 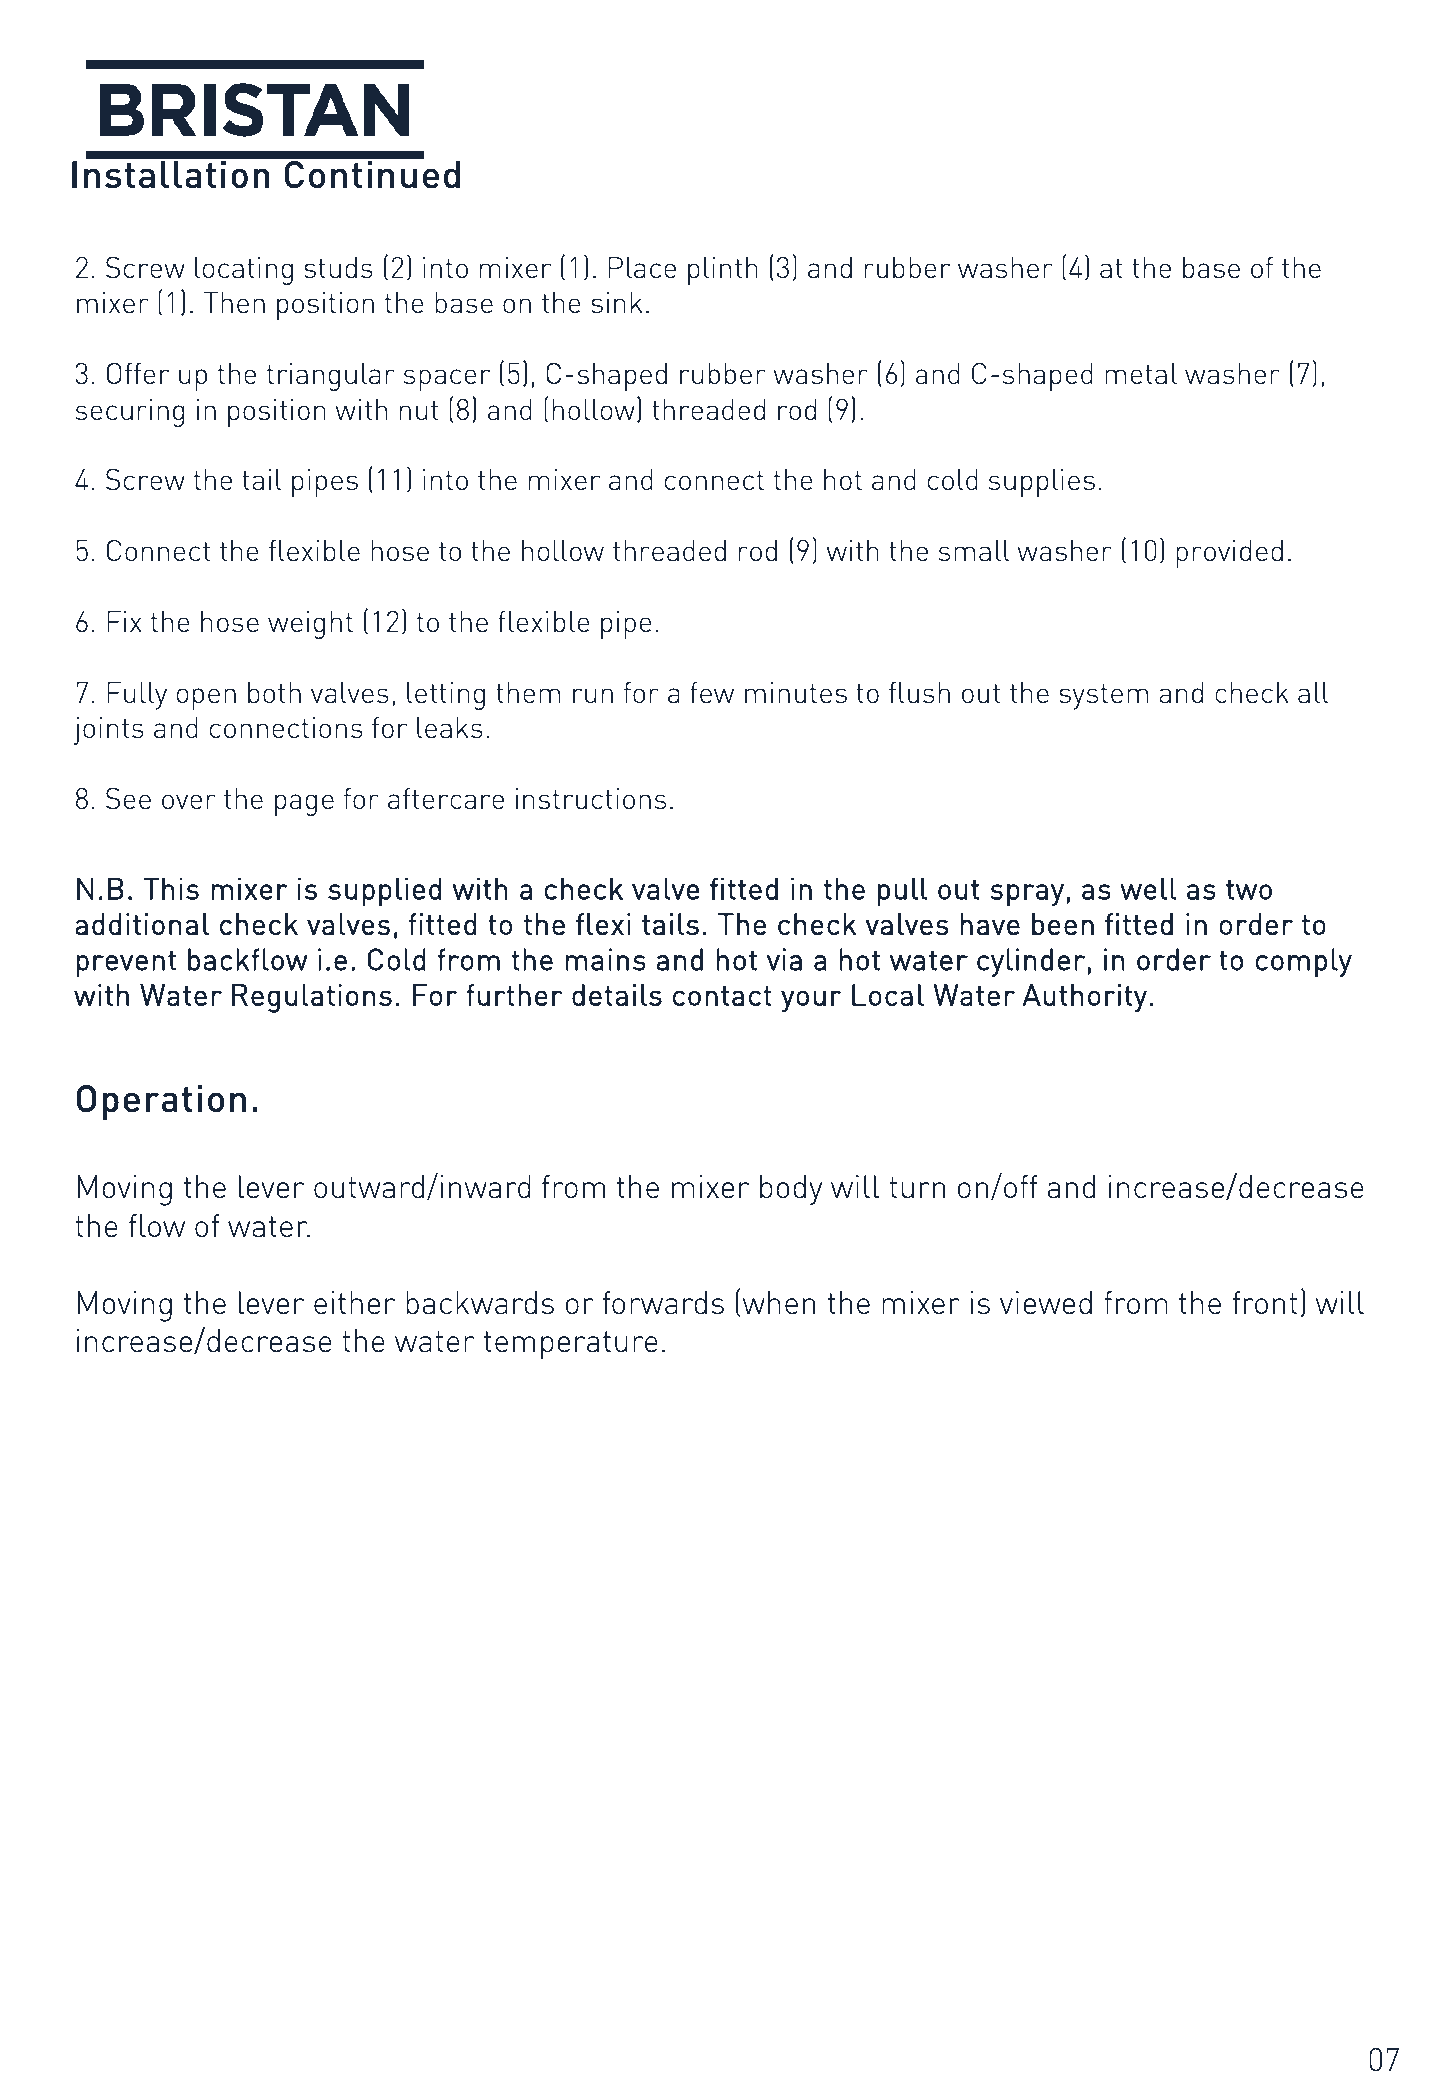 What do you see at coordinates (354, 1302) in the screenshot?
I see `either` at bounding box center [354, 1302].
